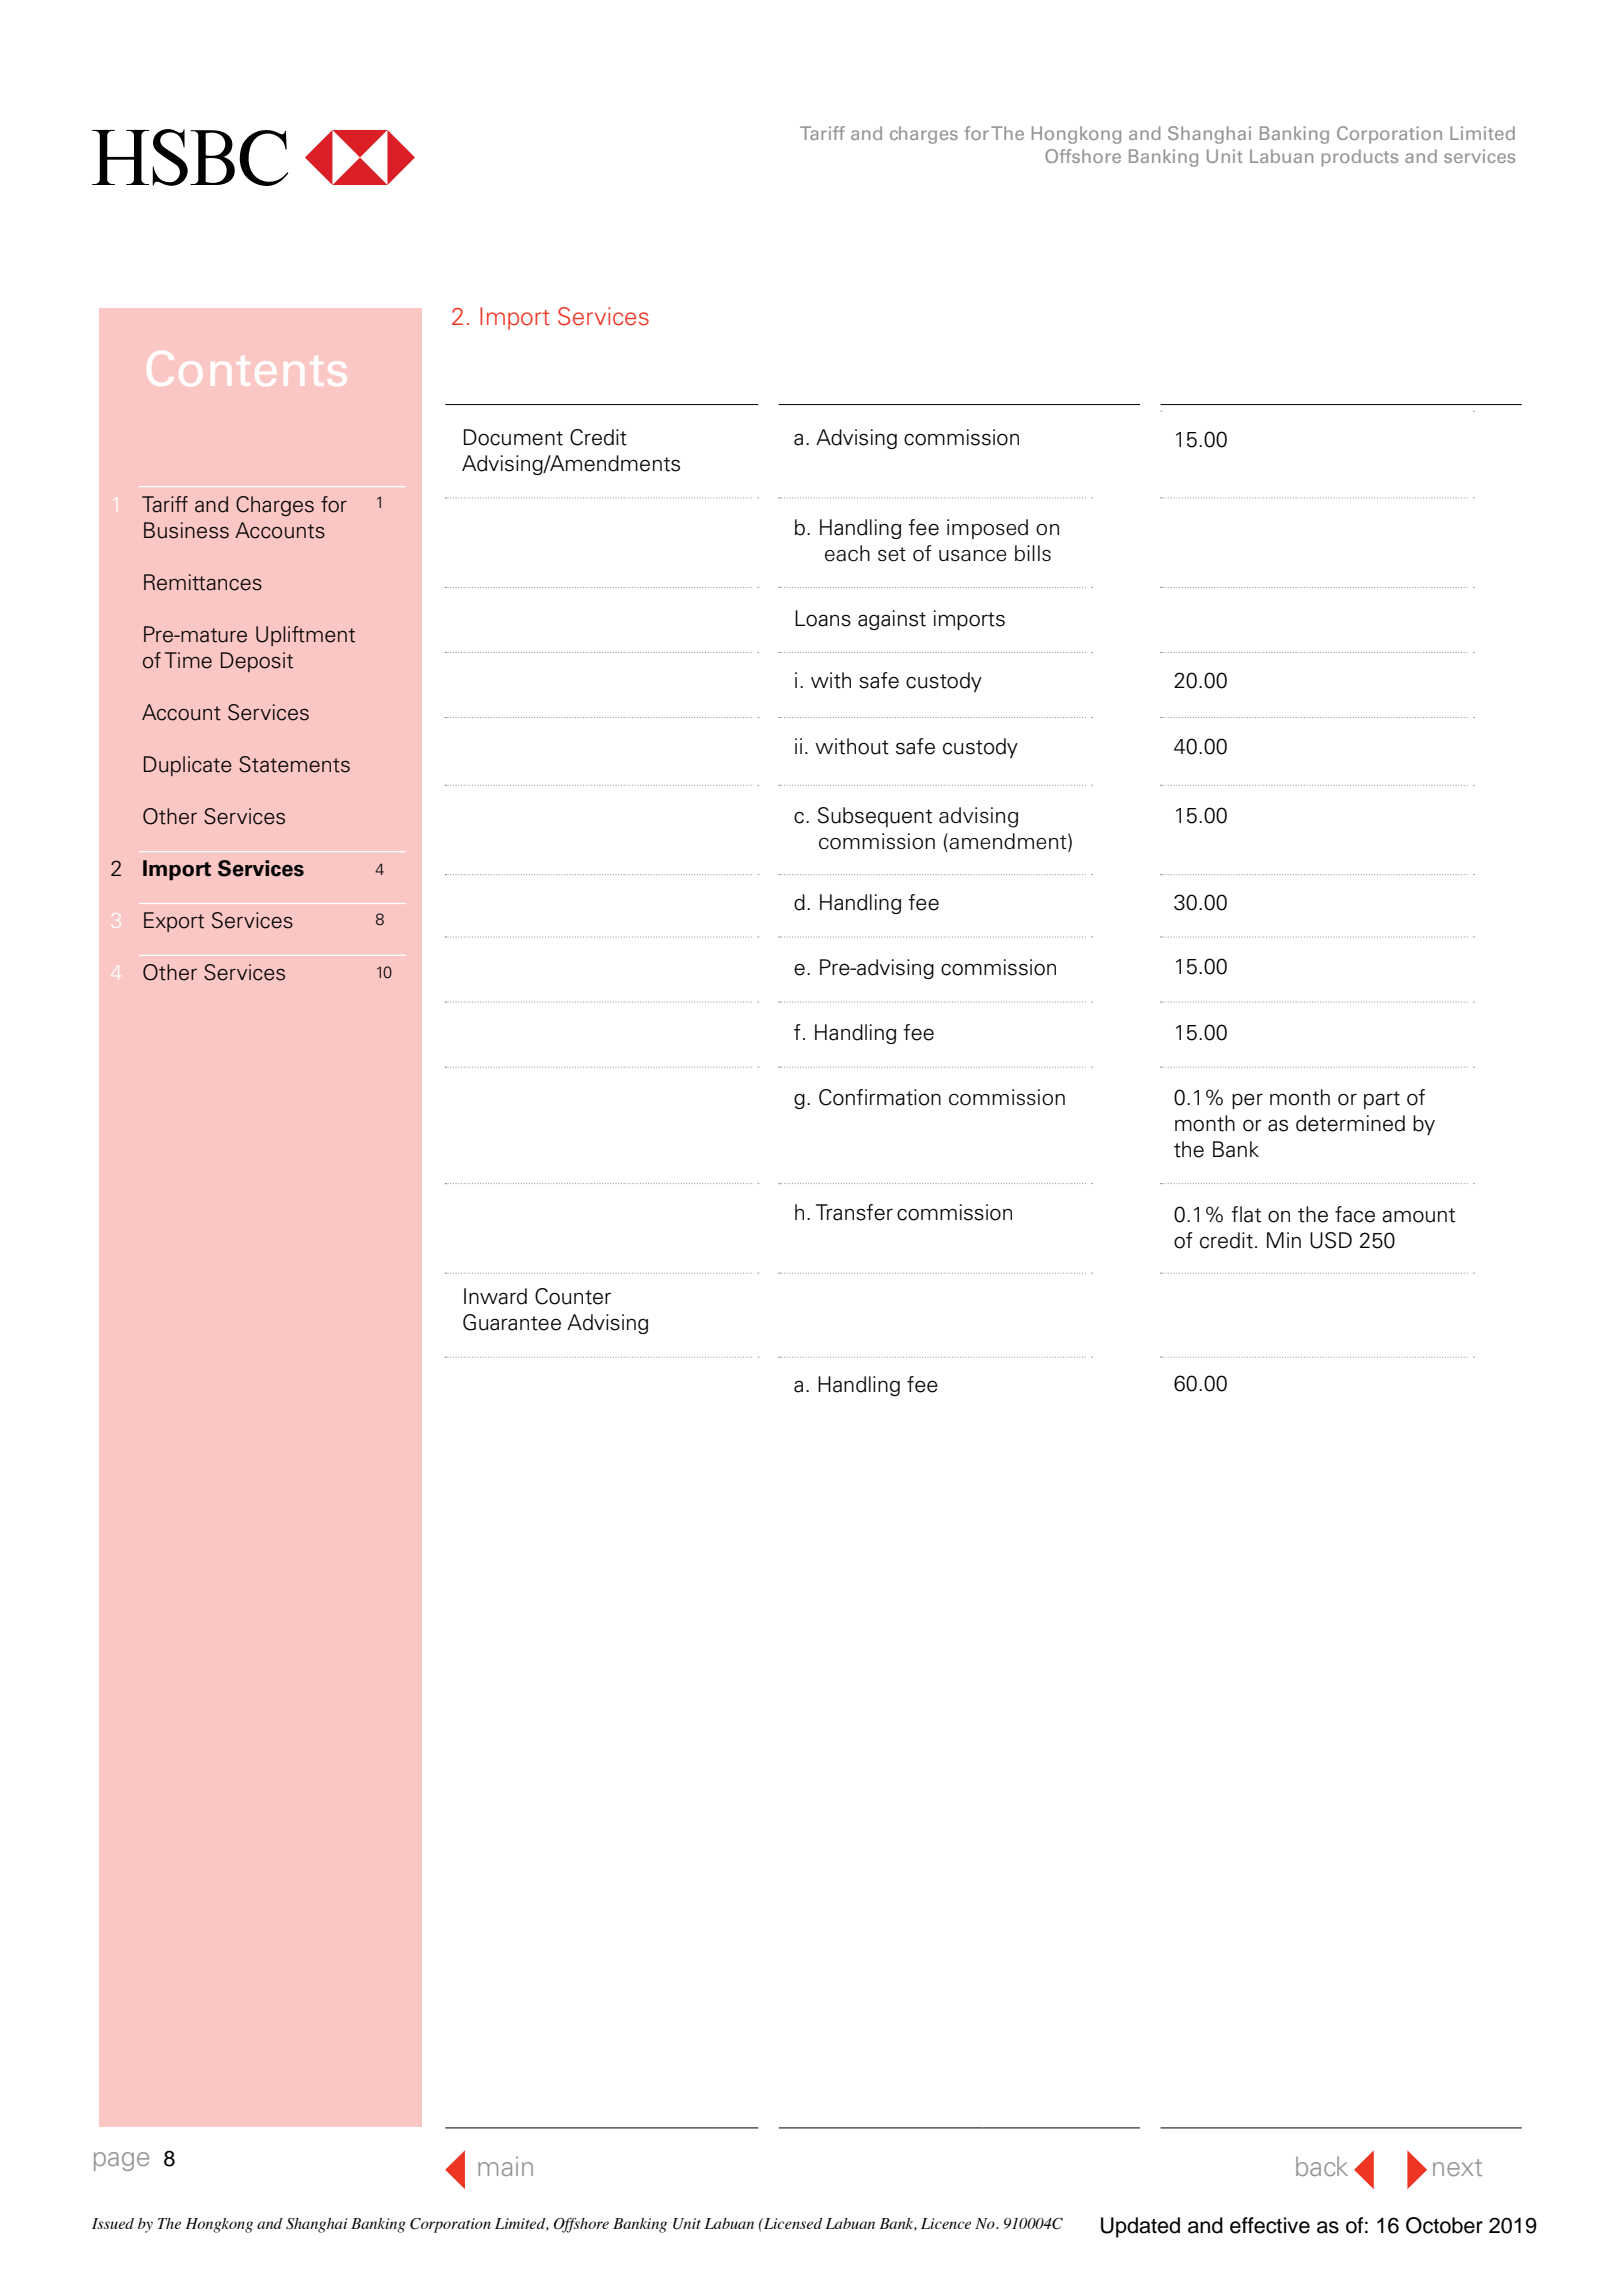 The image size is (1614, 2282). Describe the element at coordinates (1246, 1214) in the image. I see `flat` at that location.
